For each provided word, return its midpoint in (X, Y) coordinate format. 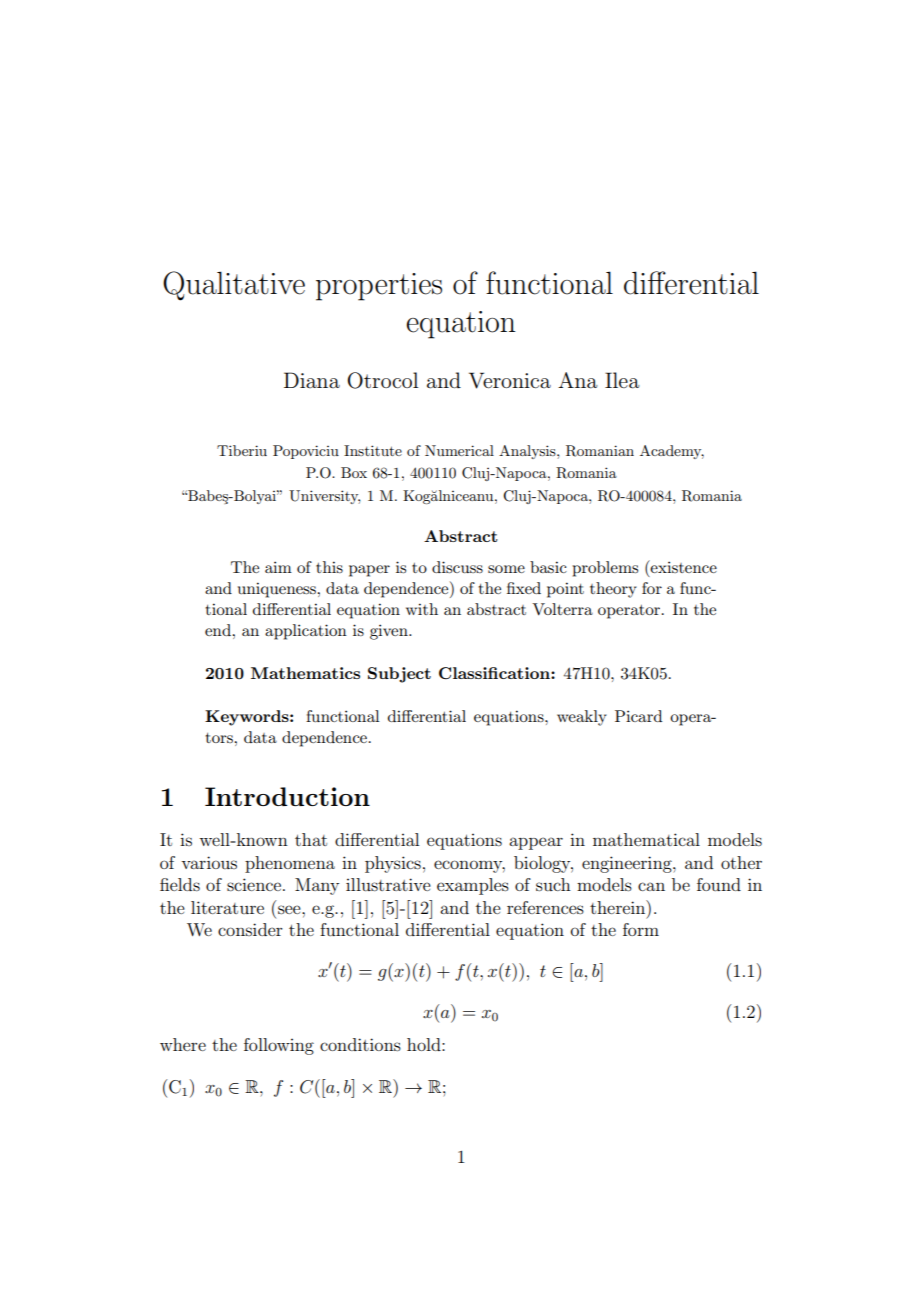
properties (379, 287)
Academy (672, 452)
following (279, 1046)
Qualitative (234, 286)
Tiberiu (242, 450)
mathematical (646, 839)
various (209, 862)
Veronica (510, 380)
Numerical (459, 450)
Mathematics (305, 673)
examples (473, 886)
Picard (638, 716)
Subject (399, 675)
